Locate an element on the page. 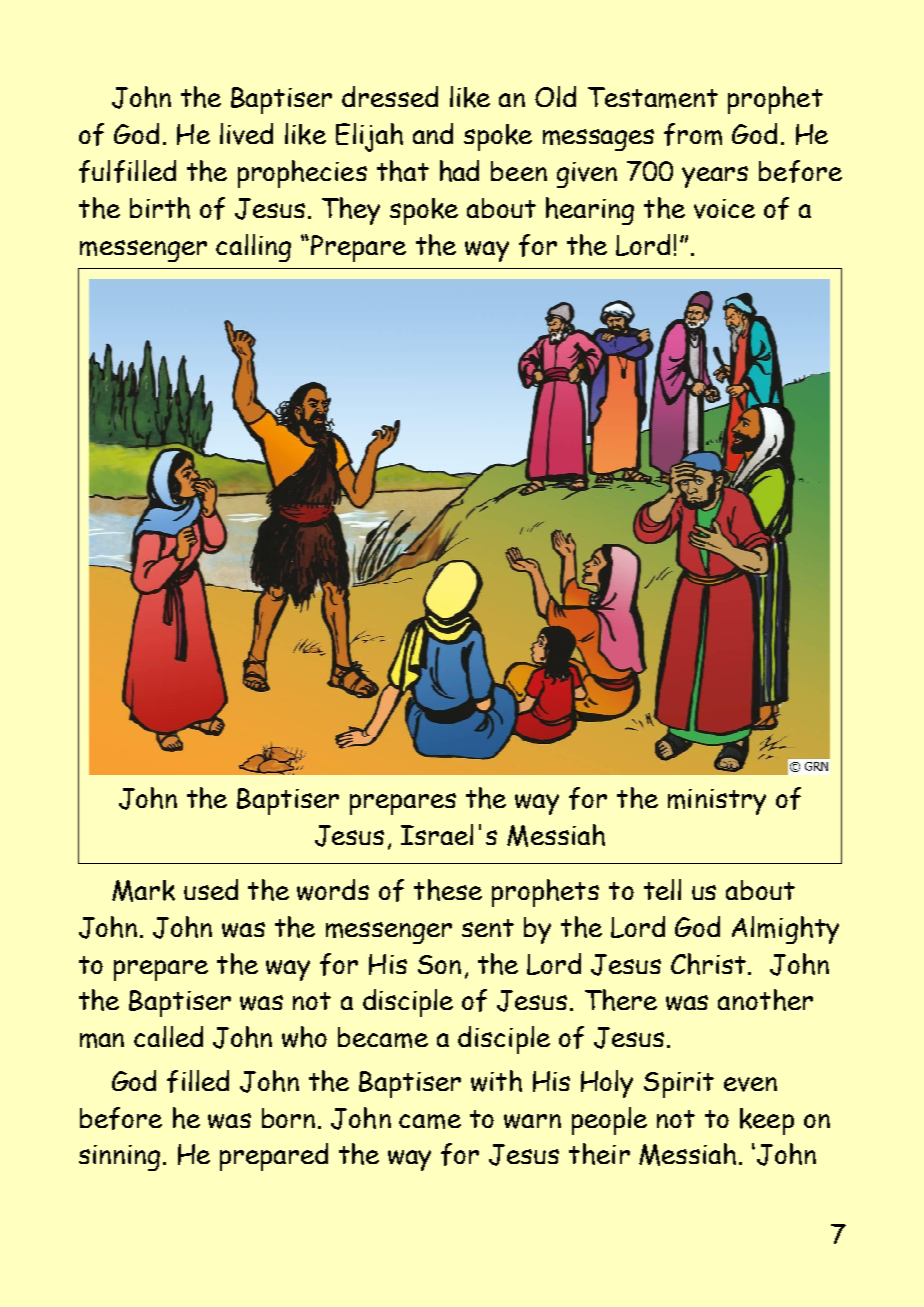 The width and height of the page is (924, 1307). sent is located at coordinates (488, 928).
